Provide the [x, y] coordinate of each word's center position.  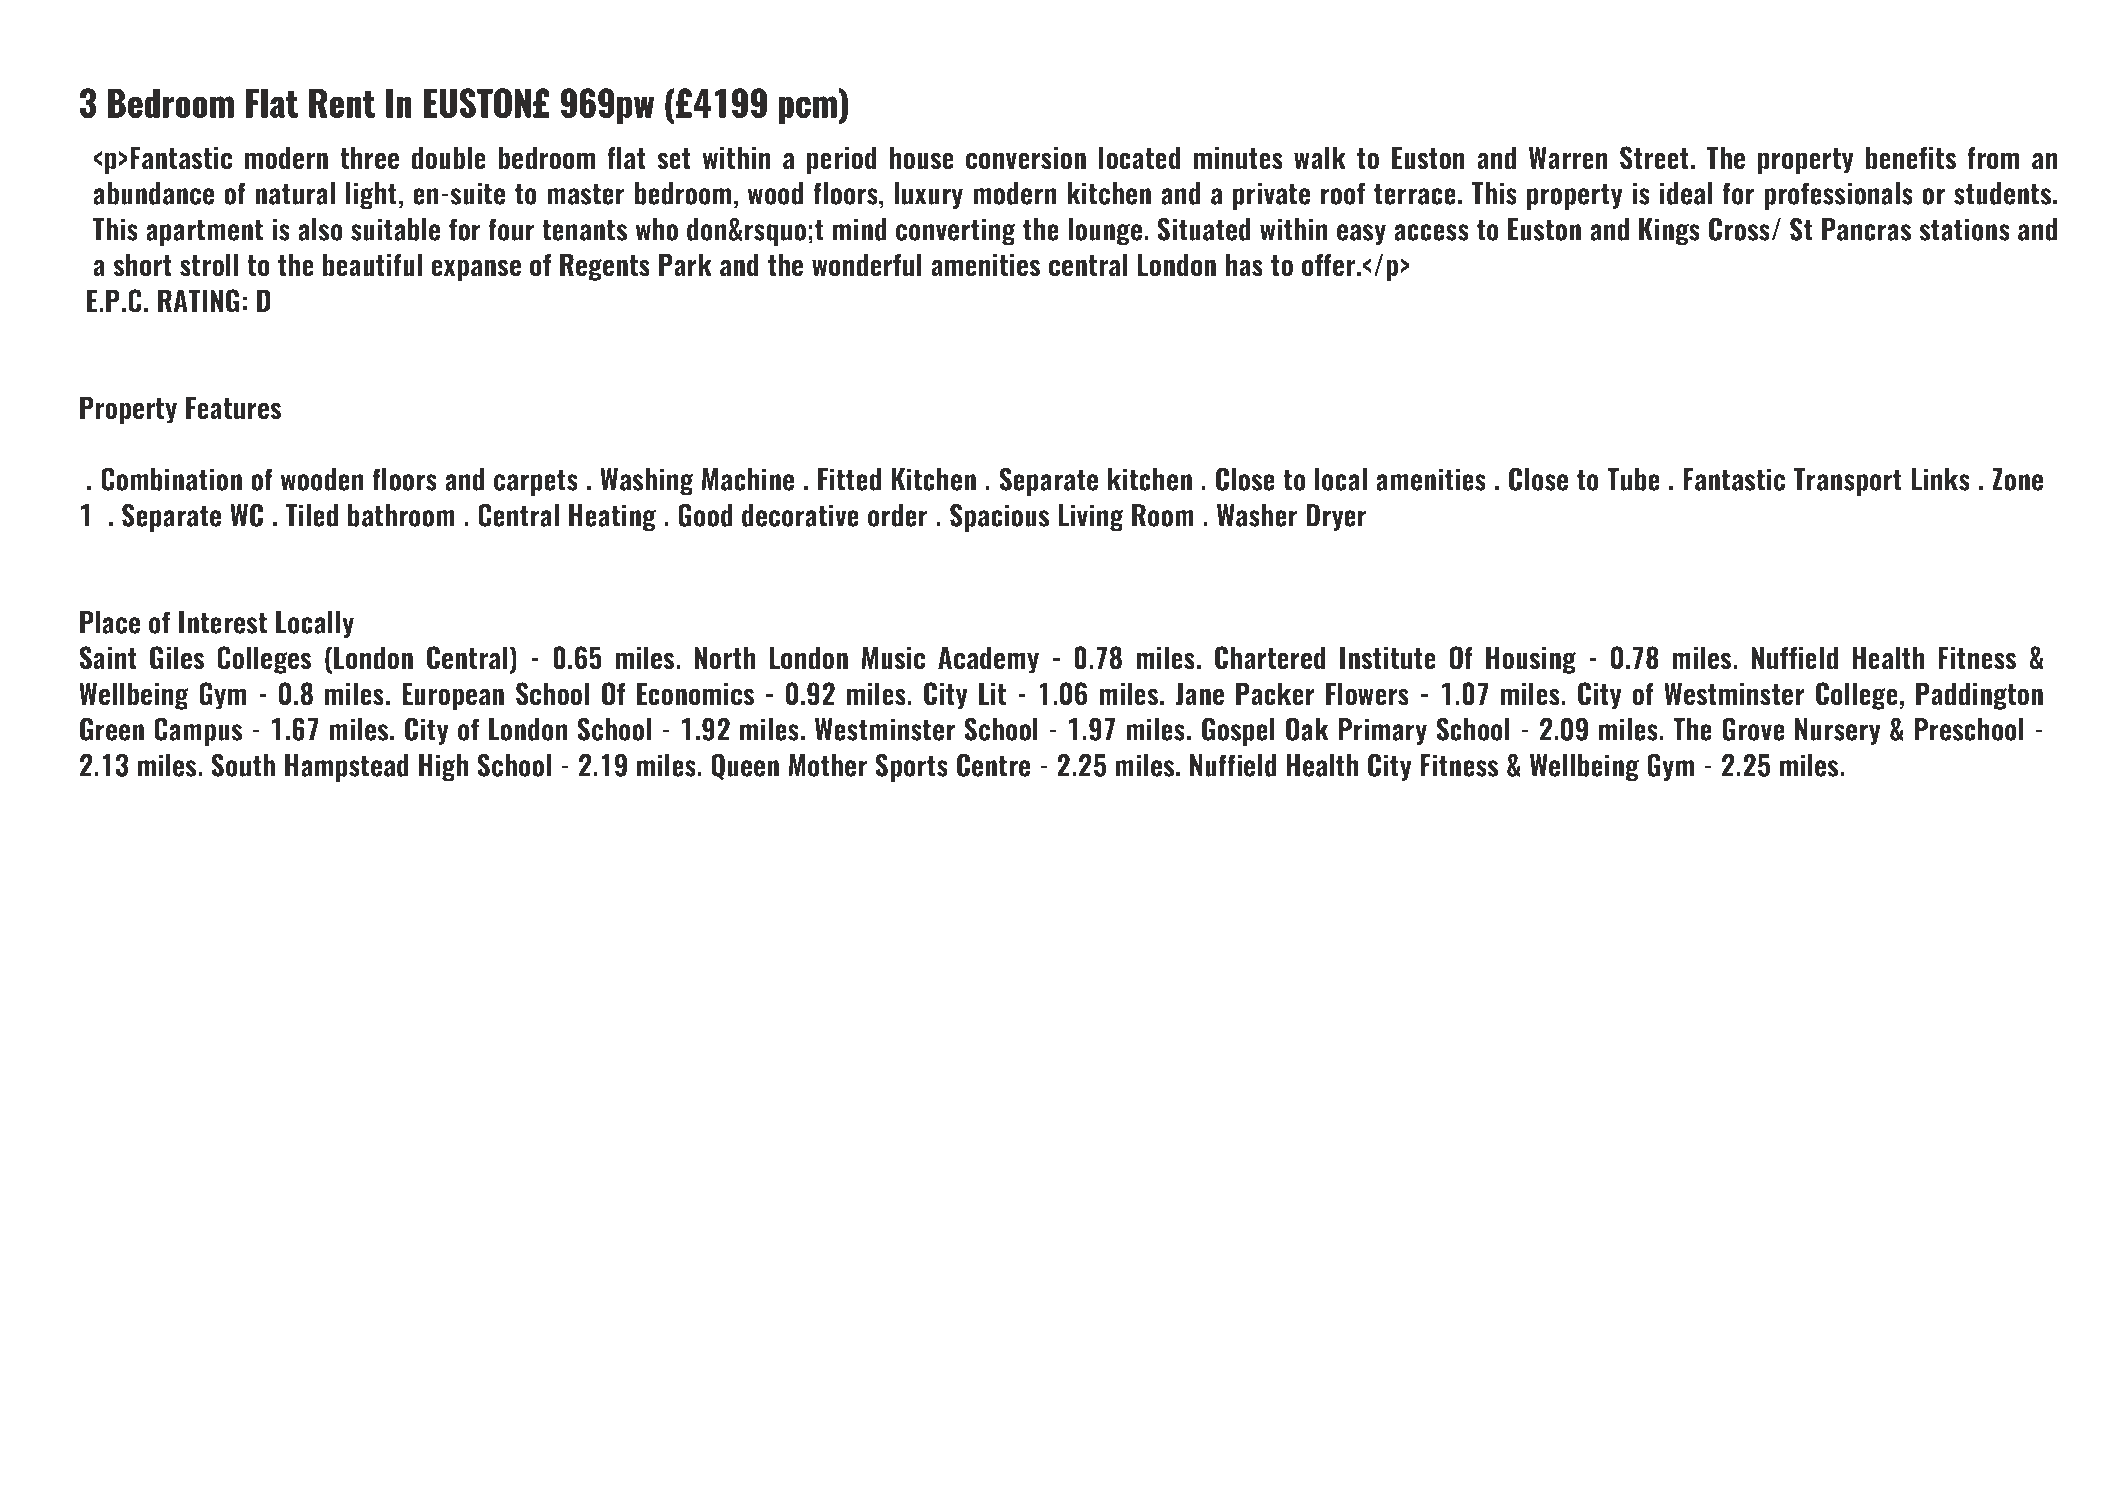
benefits [1911, 158]
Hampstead [347, 768]
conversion [1026, 158]
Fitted [849, 479]
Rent [342, 103]
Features [233, 408]
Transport [1848, 482]
